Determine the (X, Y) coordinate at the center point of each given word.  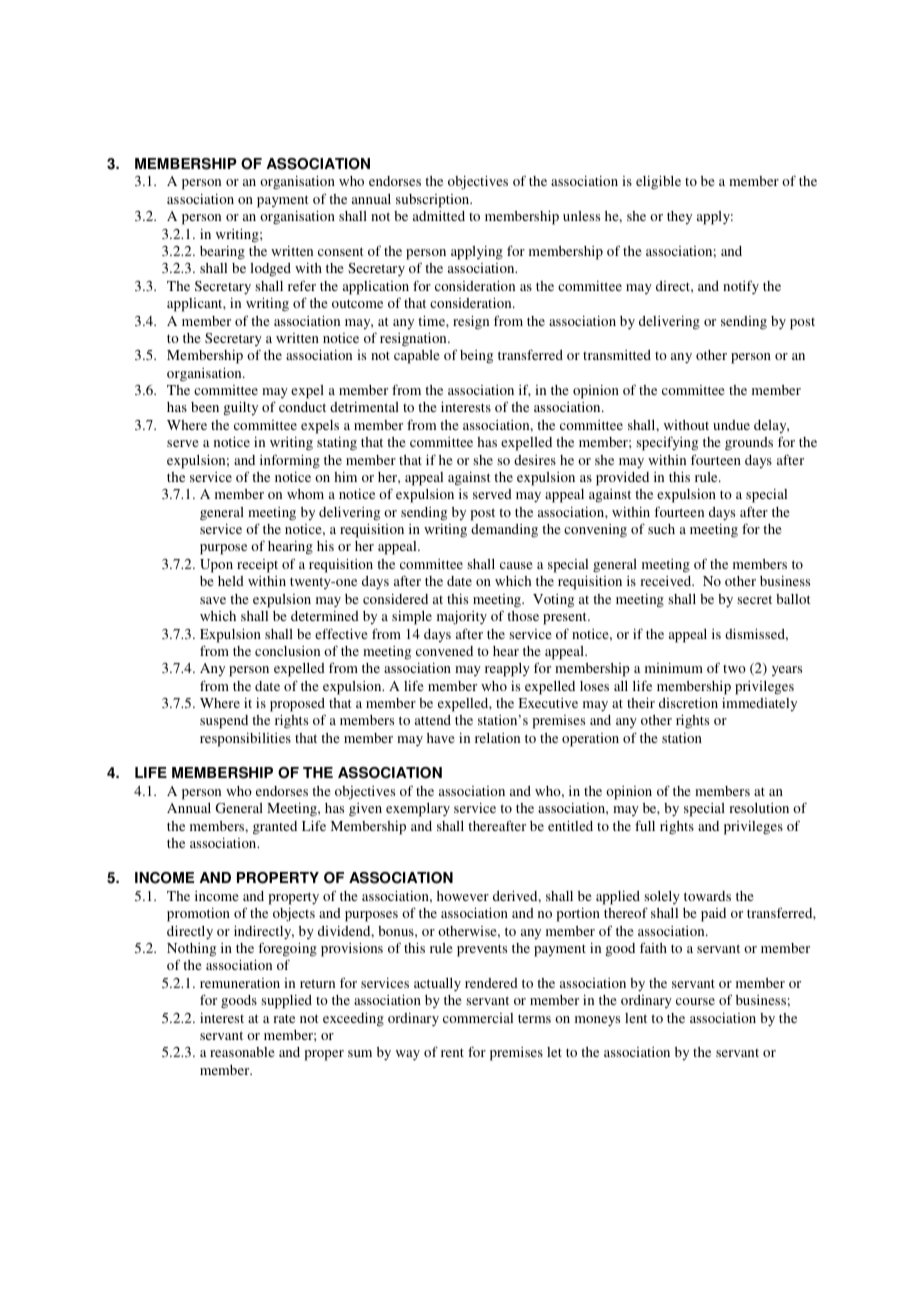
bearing (222, 253)
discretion (688, 703)
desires (535, 460)
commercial (478, 1018)
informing (290, 461)
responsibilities (245, 740)
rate (284, 1018)
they (679, 217)
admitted (439, 216)
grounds (749, 444)
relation (497, 738)
